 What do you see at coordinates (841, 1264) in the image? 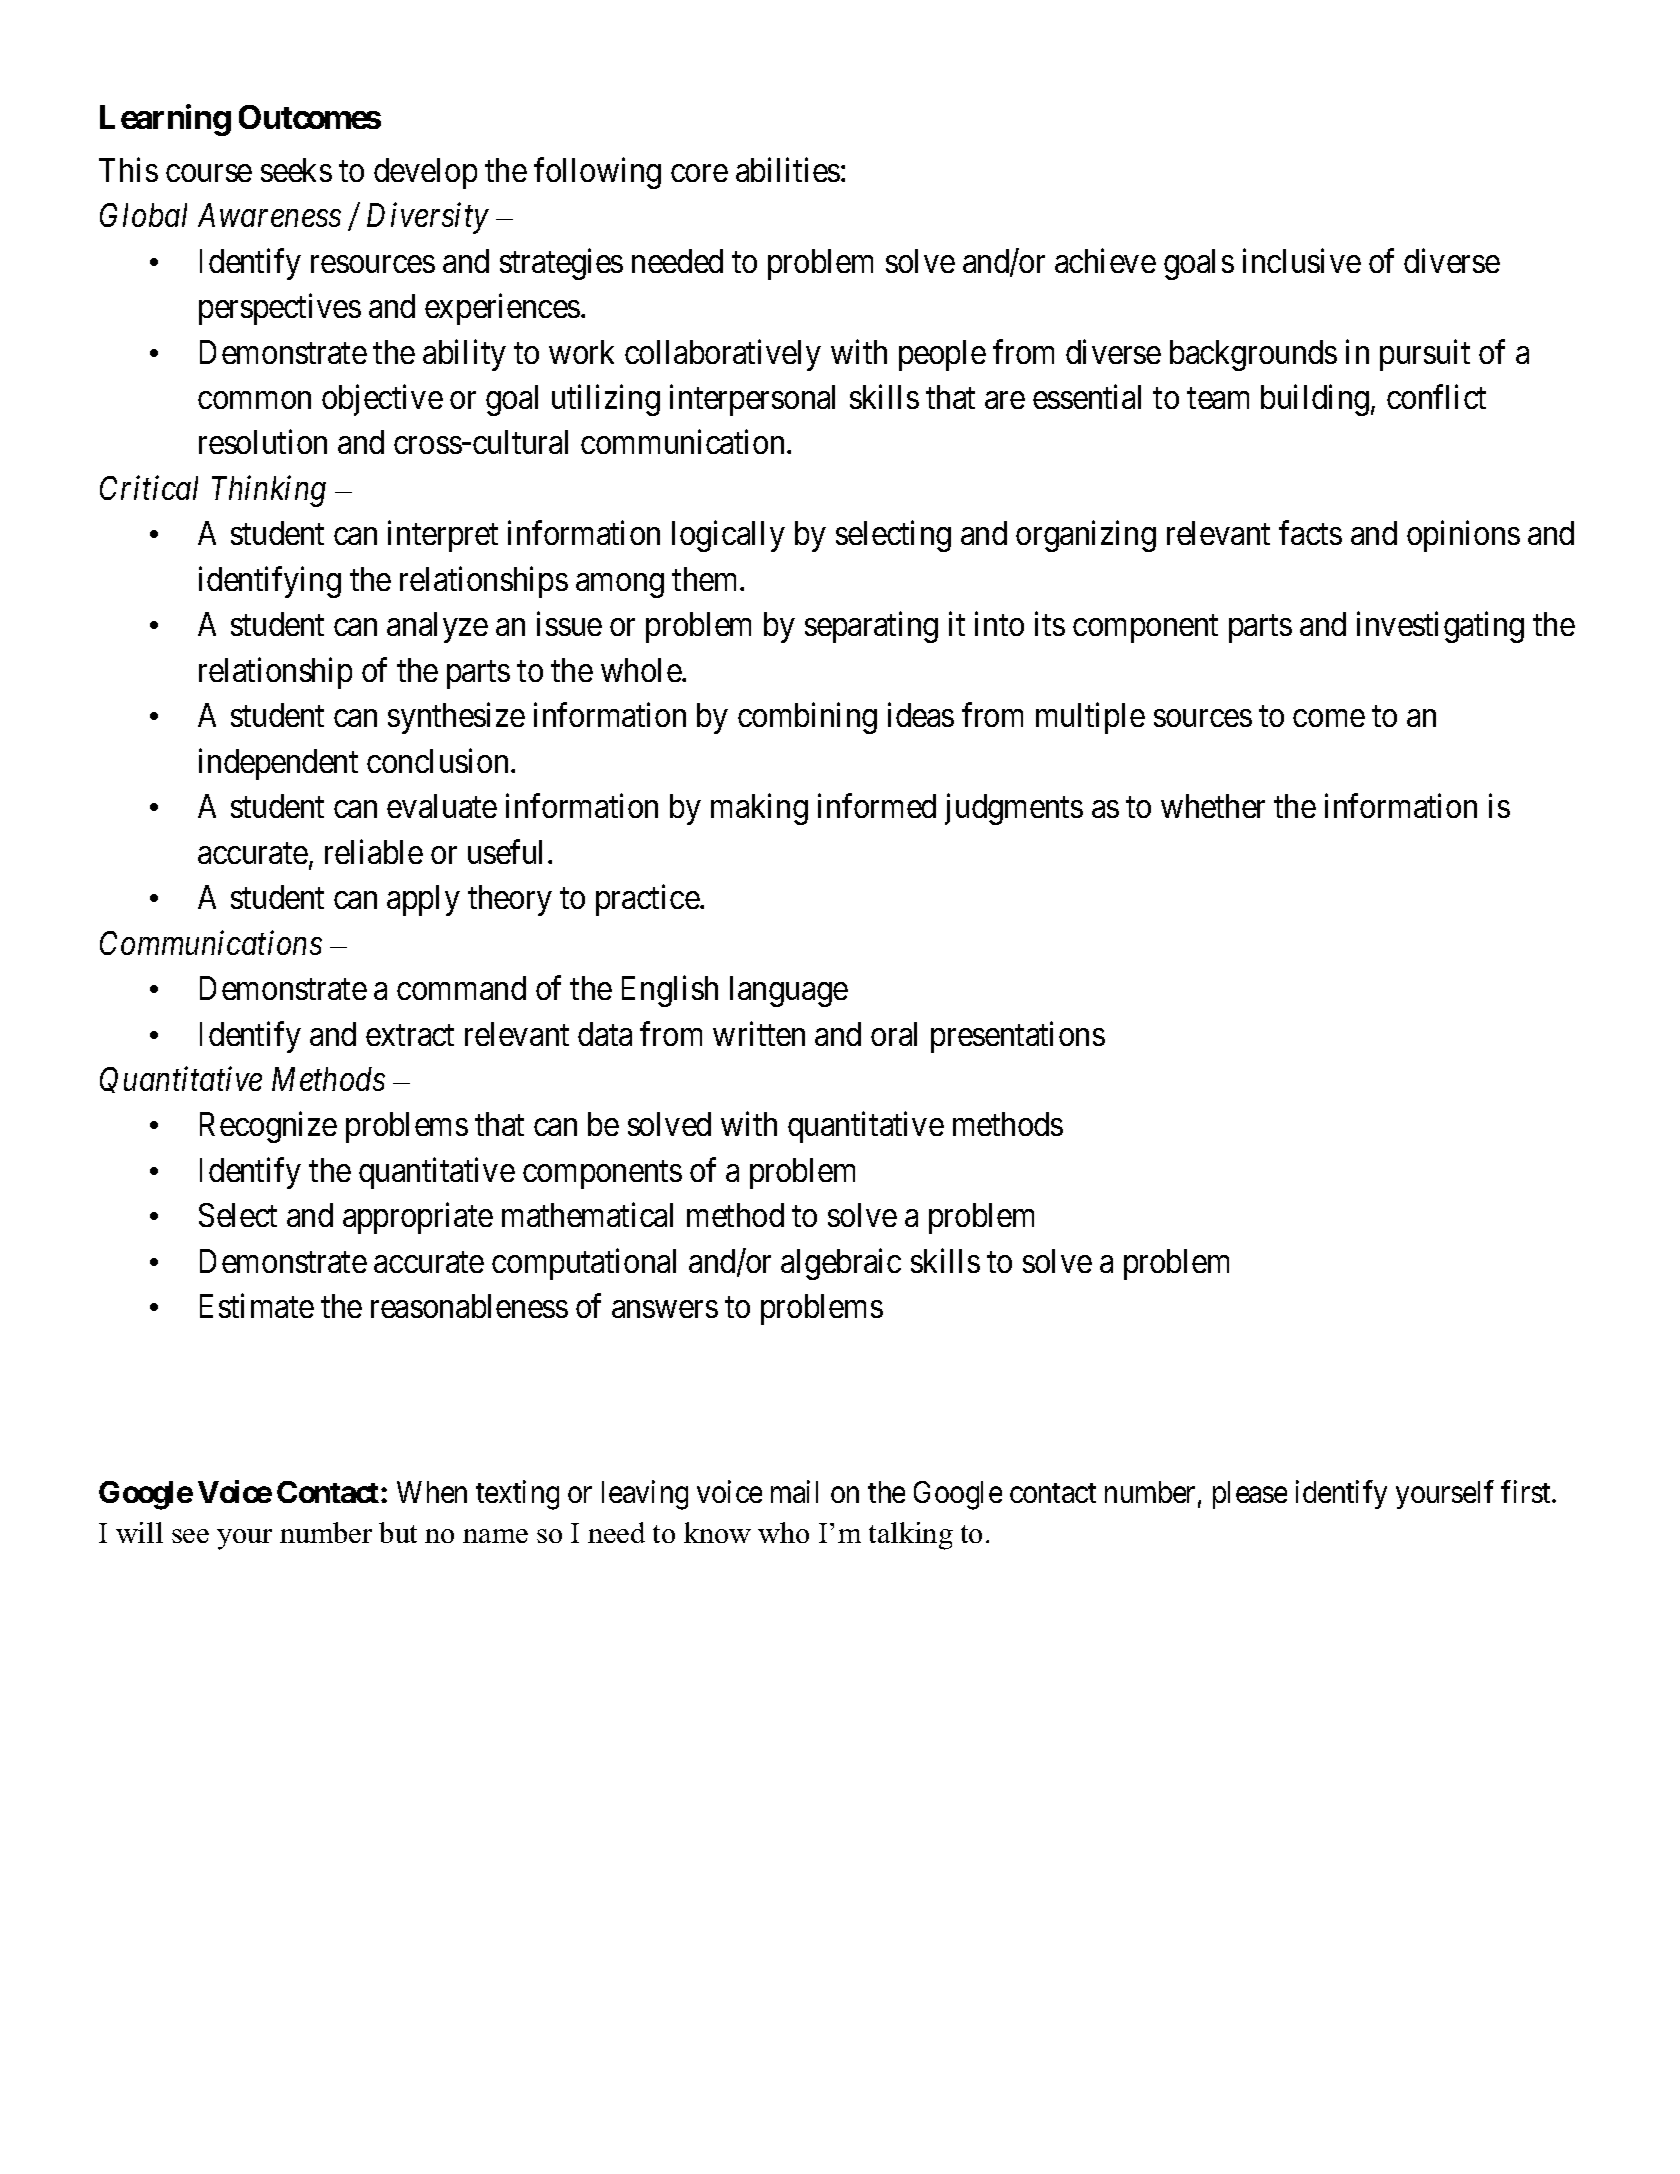
I see `algebraic` at bounding box center [841, 1264].
